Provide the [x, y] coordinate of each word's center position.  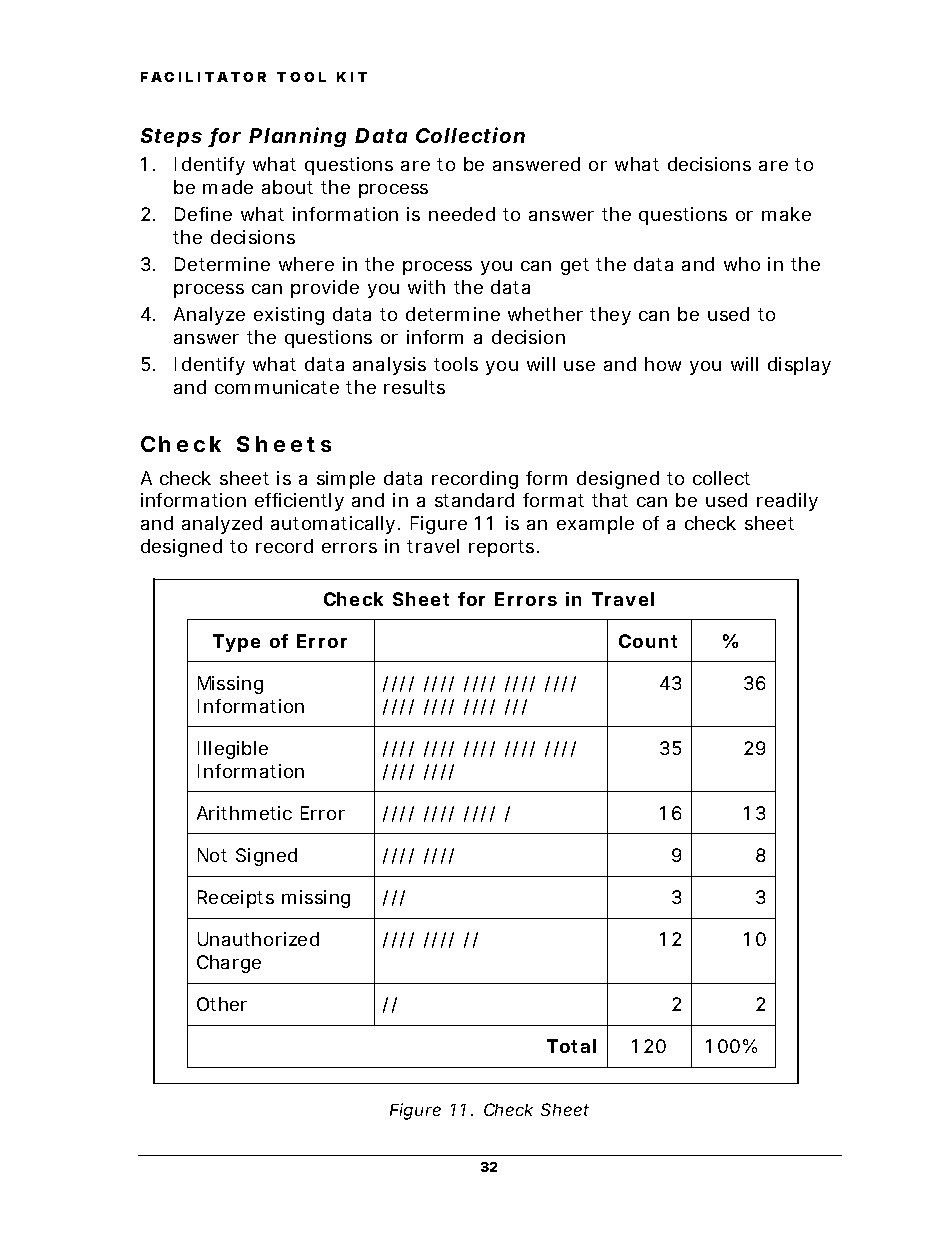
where [306, 264]
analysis [389, 366]
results [414, 387]
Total [571, 1046]
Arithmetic [244, 813]
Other [222, 1004]
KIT [352, 77]
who [742, 264]
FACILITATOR [203, 77]
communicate [277, 387]
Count [648, 641]
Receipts [236, 899]
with [426, 287]
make [786, 214]
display [799, 366]
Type [236, 643]
